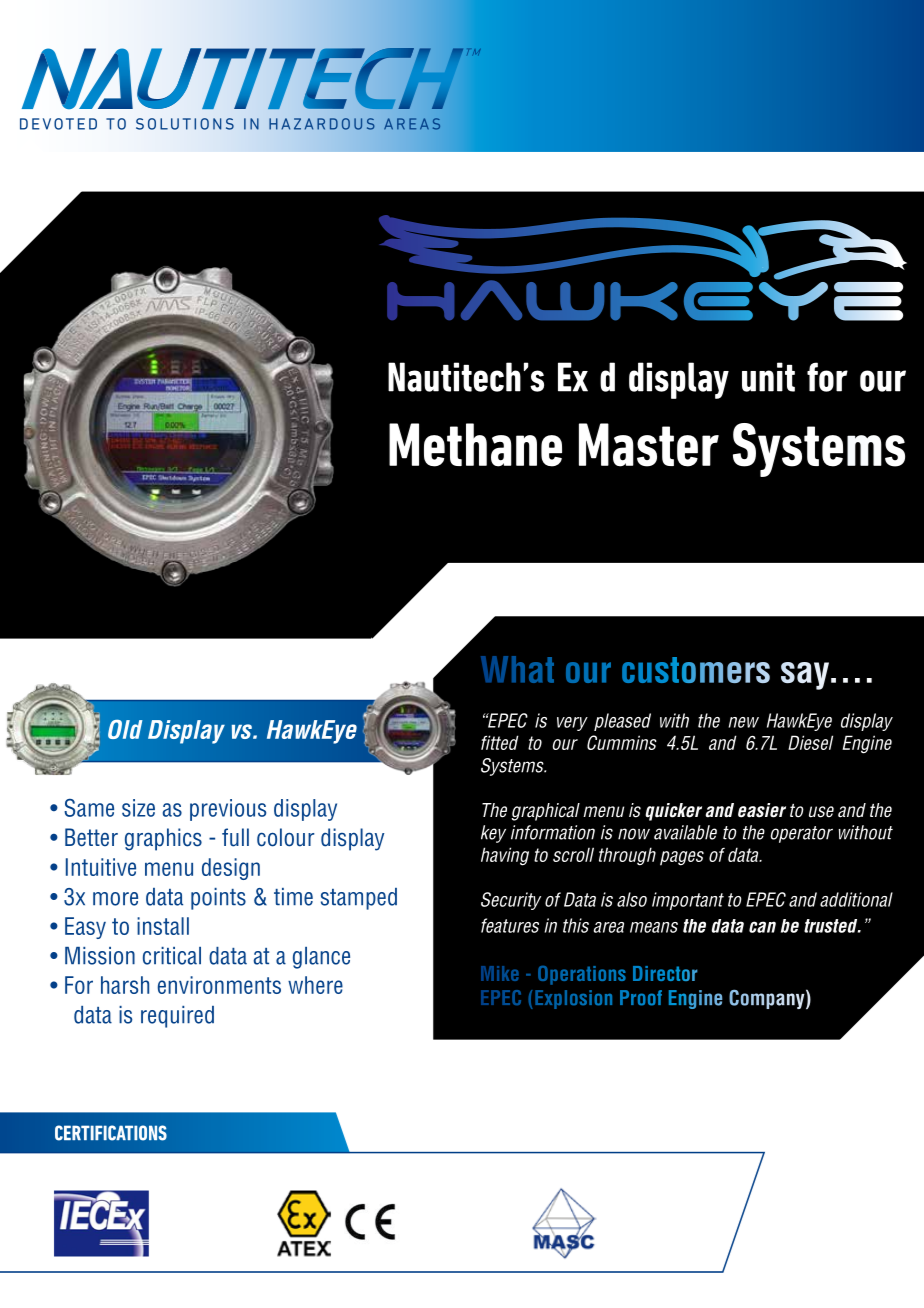 The image size is (924, 1308). I want to click on size, so click(138, 808).
